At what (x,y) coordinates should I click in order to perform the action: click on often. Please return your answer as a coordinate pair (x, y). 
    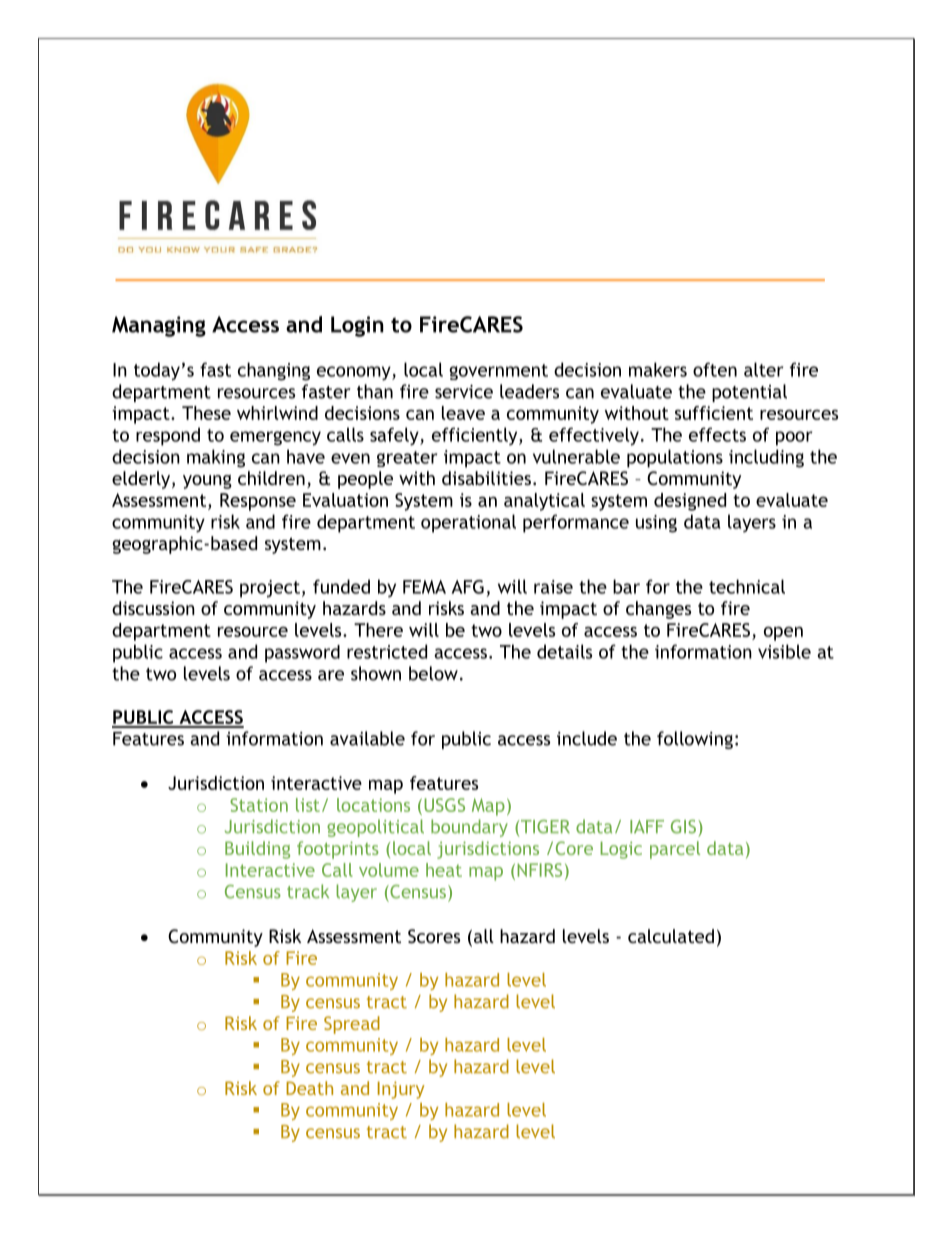
    Looking at the image, I should click on (715, 369).
